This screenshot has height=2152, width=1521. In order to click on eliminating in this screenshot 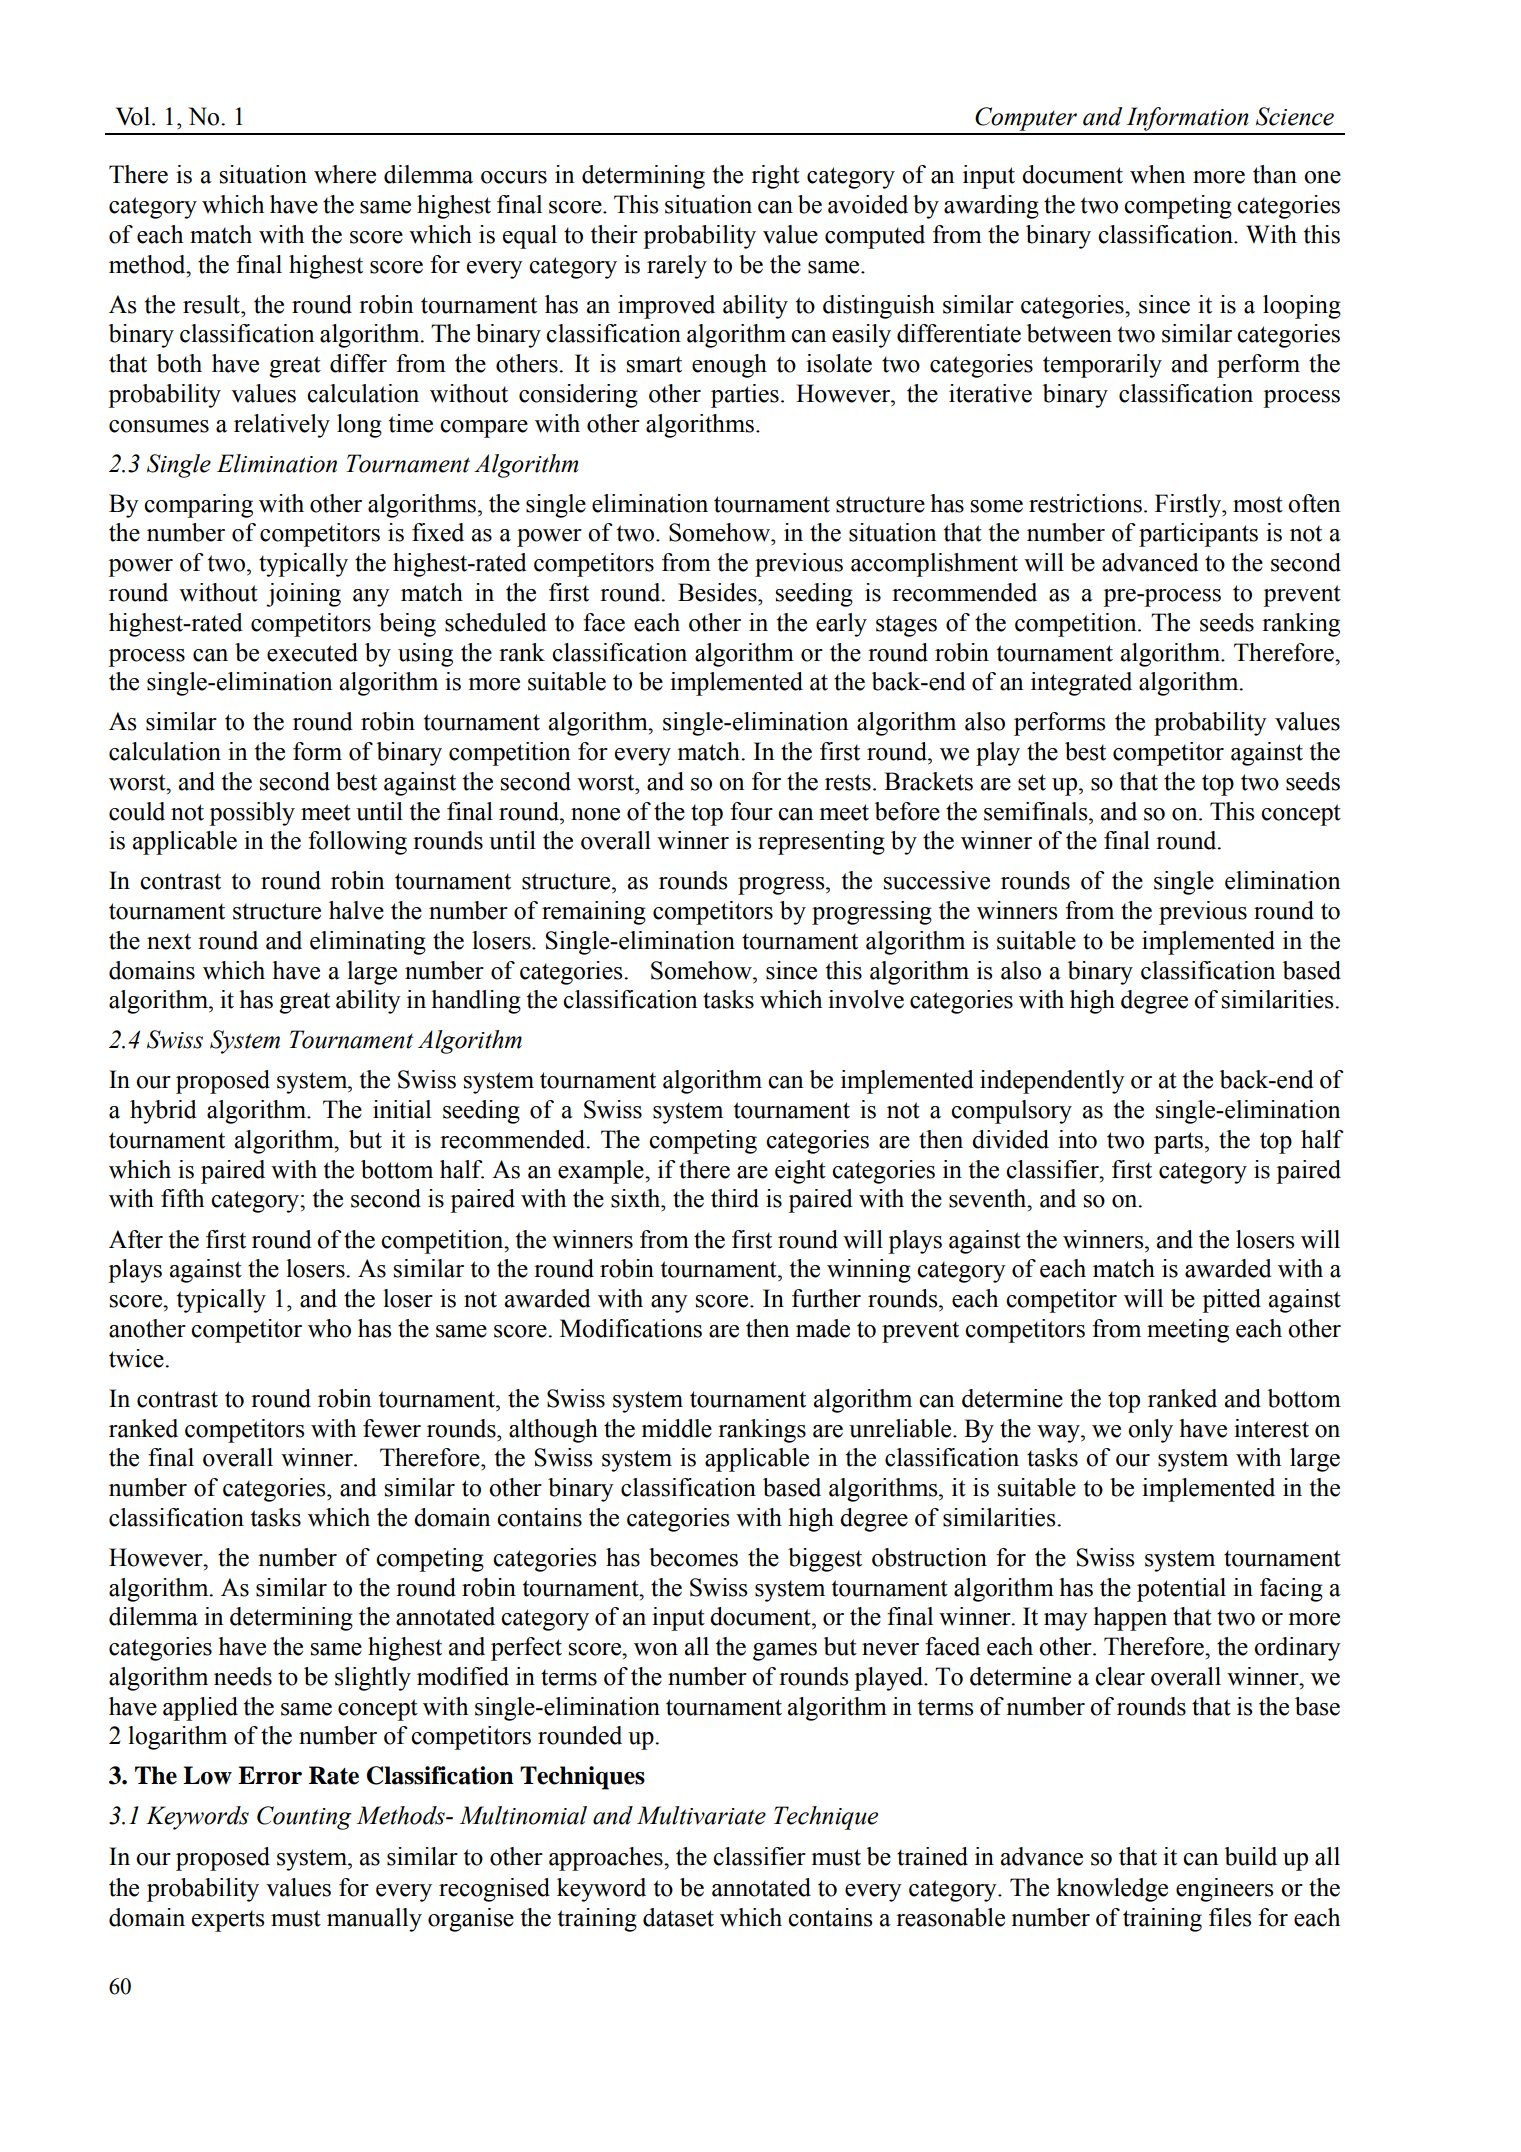, I will do `click(368, 943)`.
